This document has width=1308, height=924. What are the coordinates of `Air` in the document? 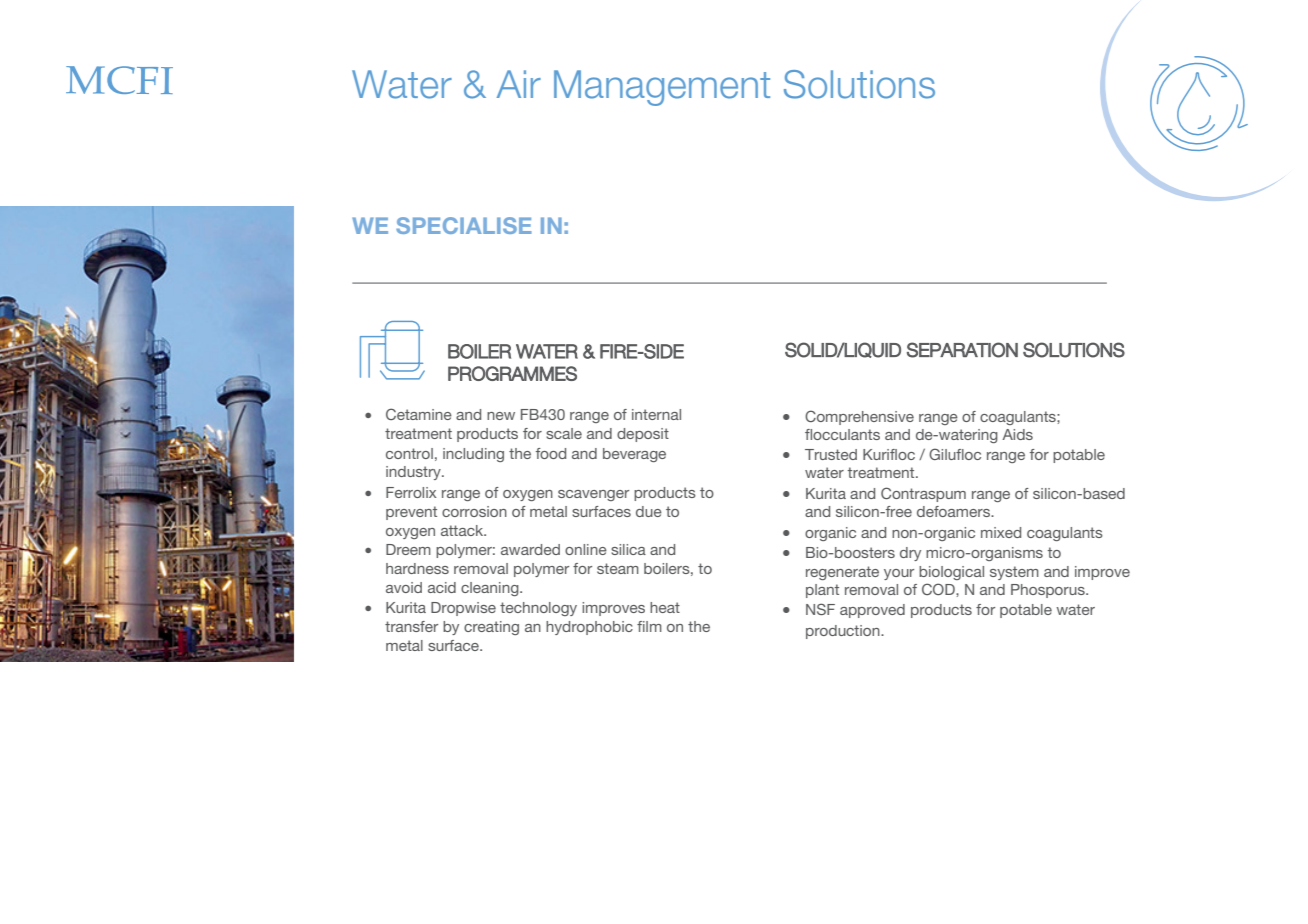 It's located at (519, 84).
